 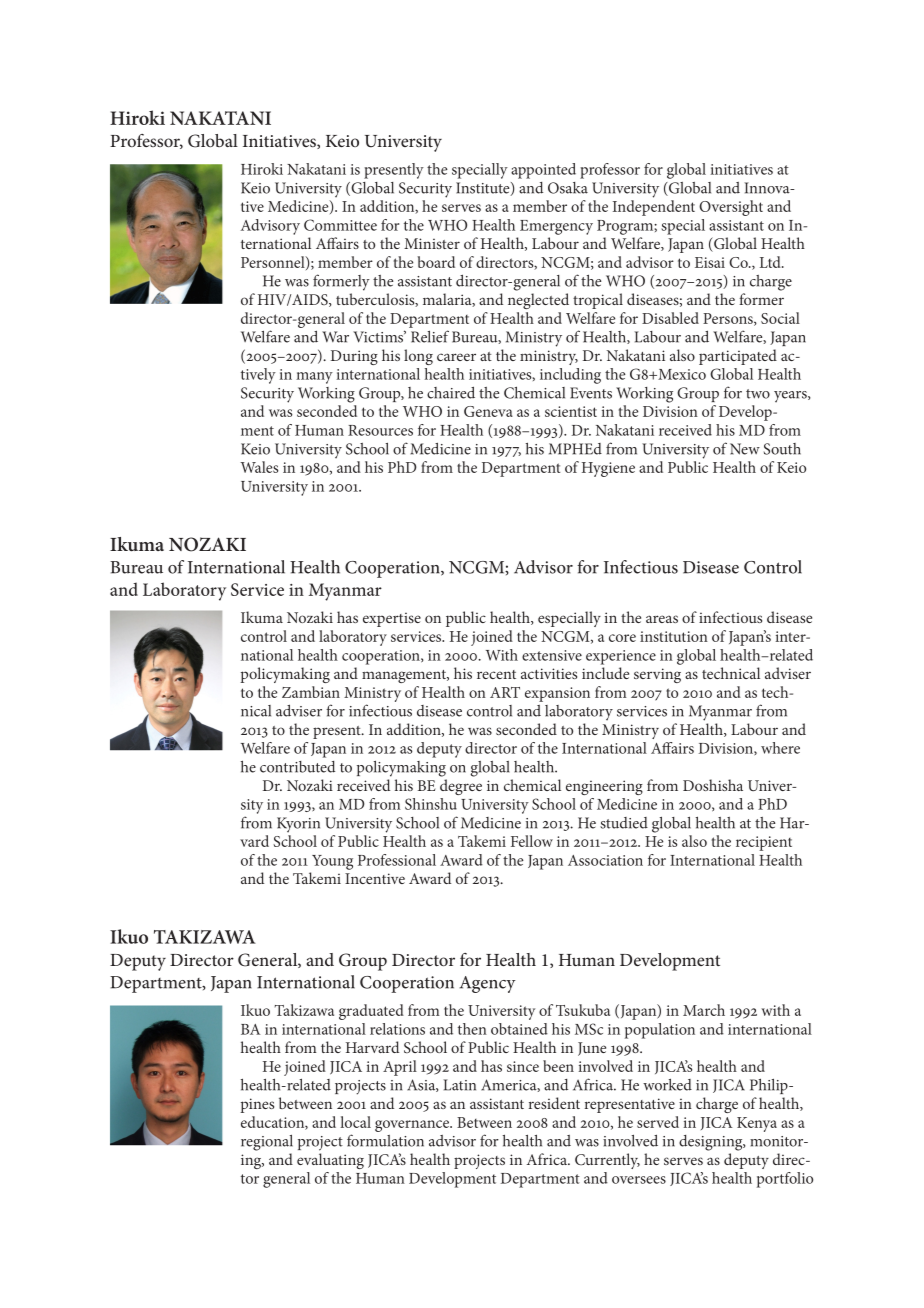 What do you see at coordinates (731, 208) in the image?
I see `Oversight` at bounding box center [731, 208].
